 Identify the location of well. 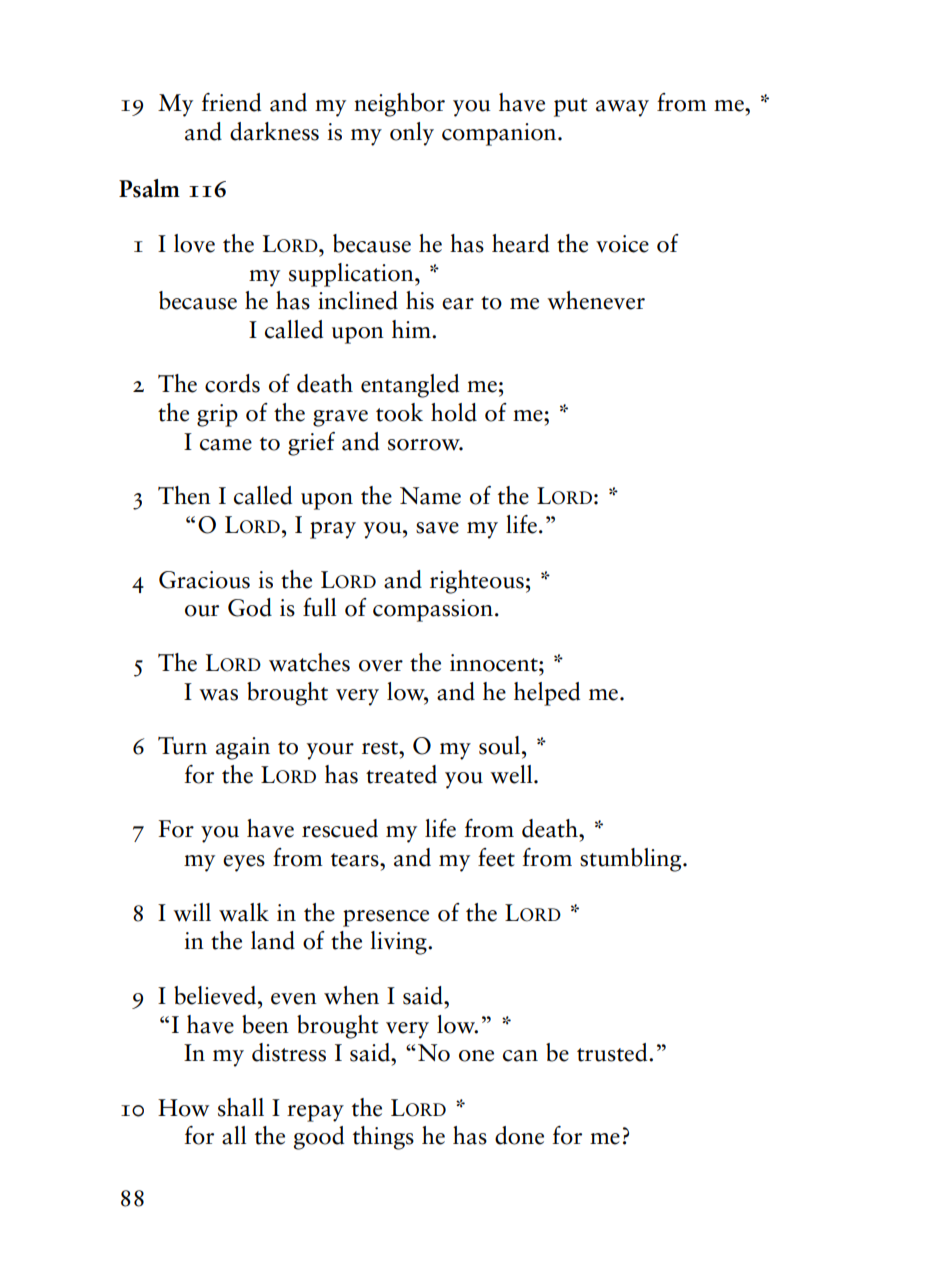
(512, 774).
